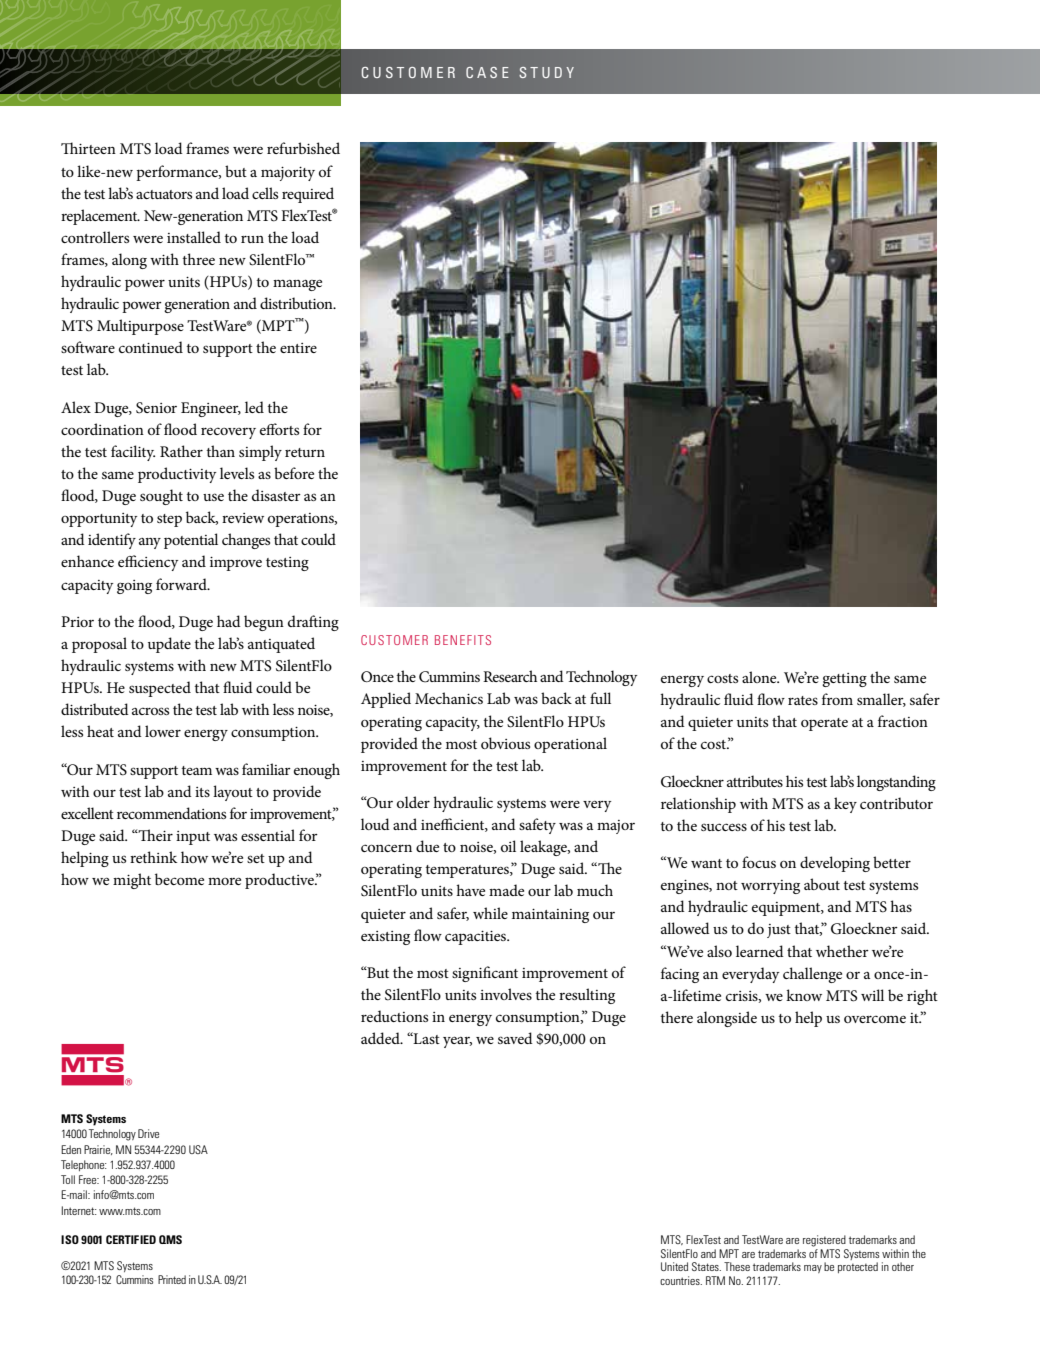  Describe the element at coordinates (674, 1266) in the document. I see `United` at that location.
